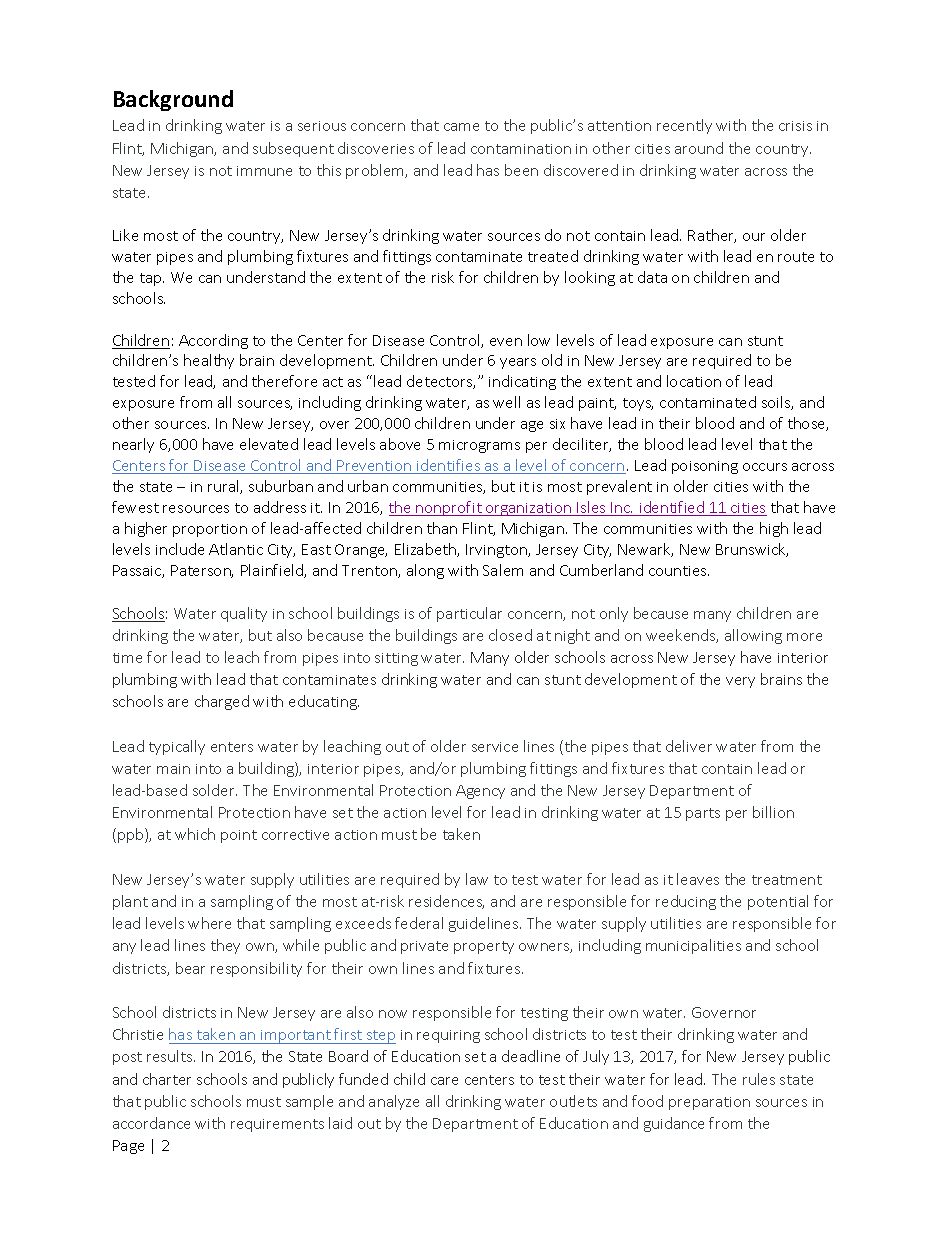 Image resolution: width=952 pixels, height=1233 pixels. What do you see at coordinates (506, 402) in the screenshot?
I see `well` at bounding box center [506, 402].
